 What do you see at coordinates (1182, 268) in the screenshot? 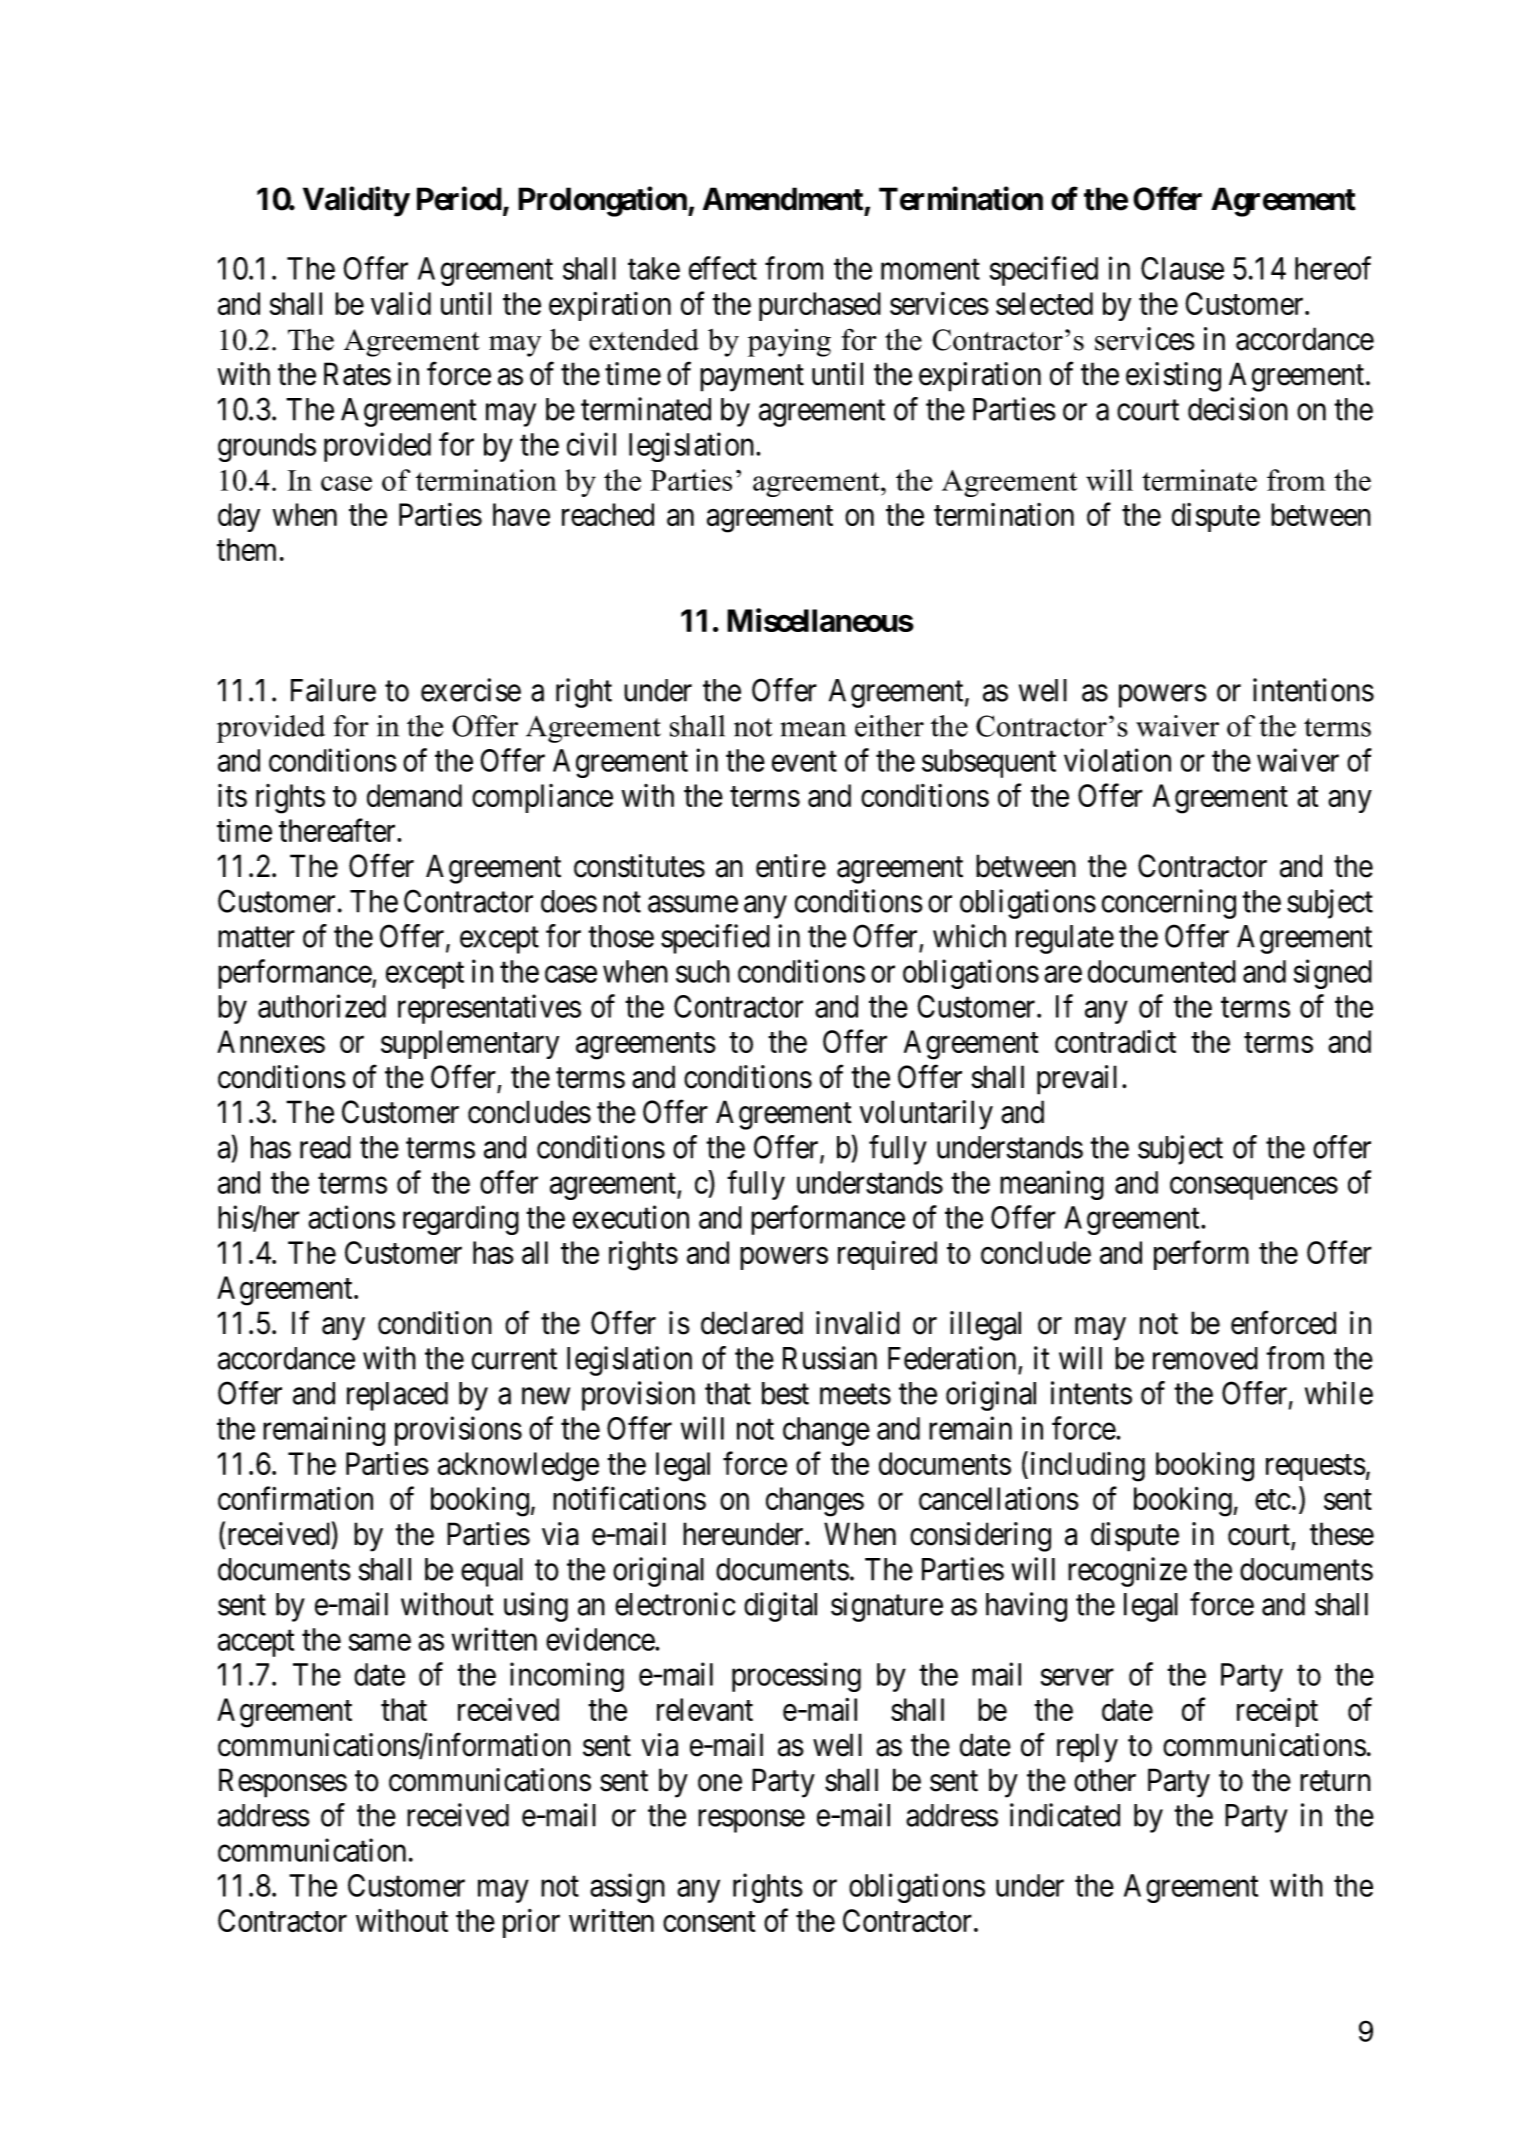
I see `Clause` at bounding box center [1182, 268].
